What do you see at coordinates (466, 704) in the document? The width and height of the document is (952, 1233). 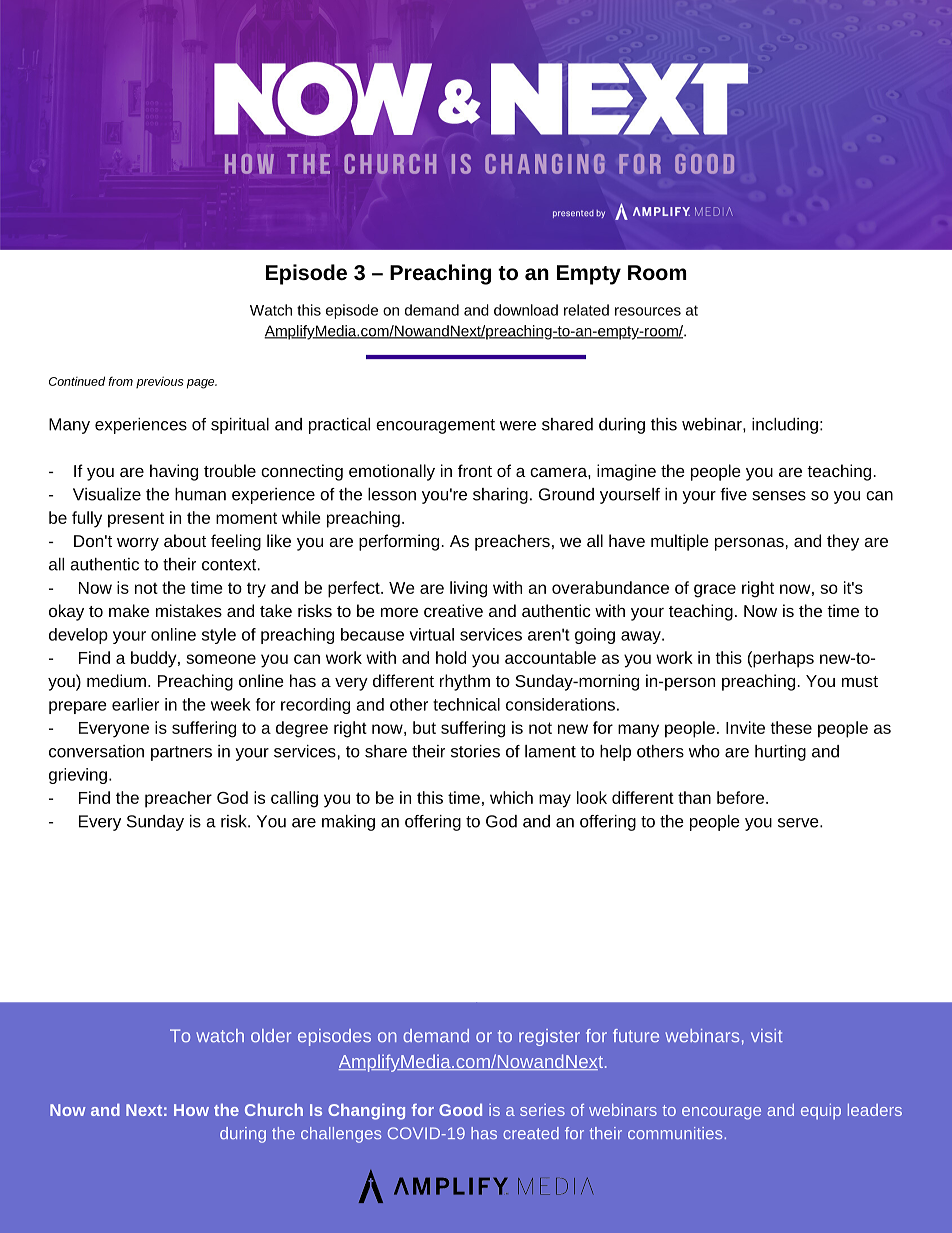 I see `technical` at bounding box center [466, 704].
